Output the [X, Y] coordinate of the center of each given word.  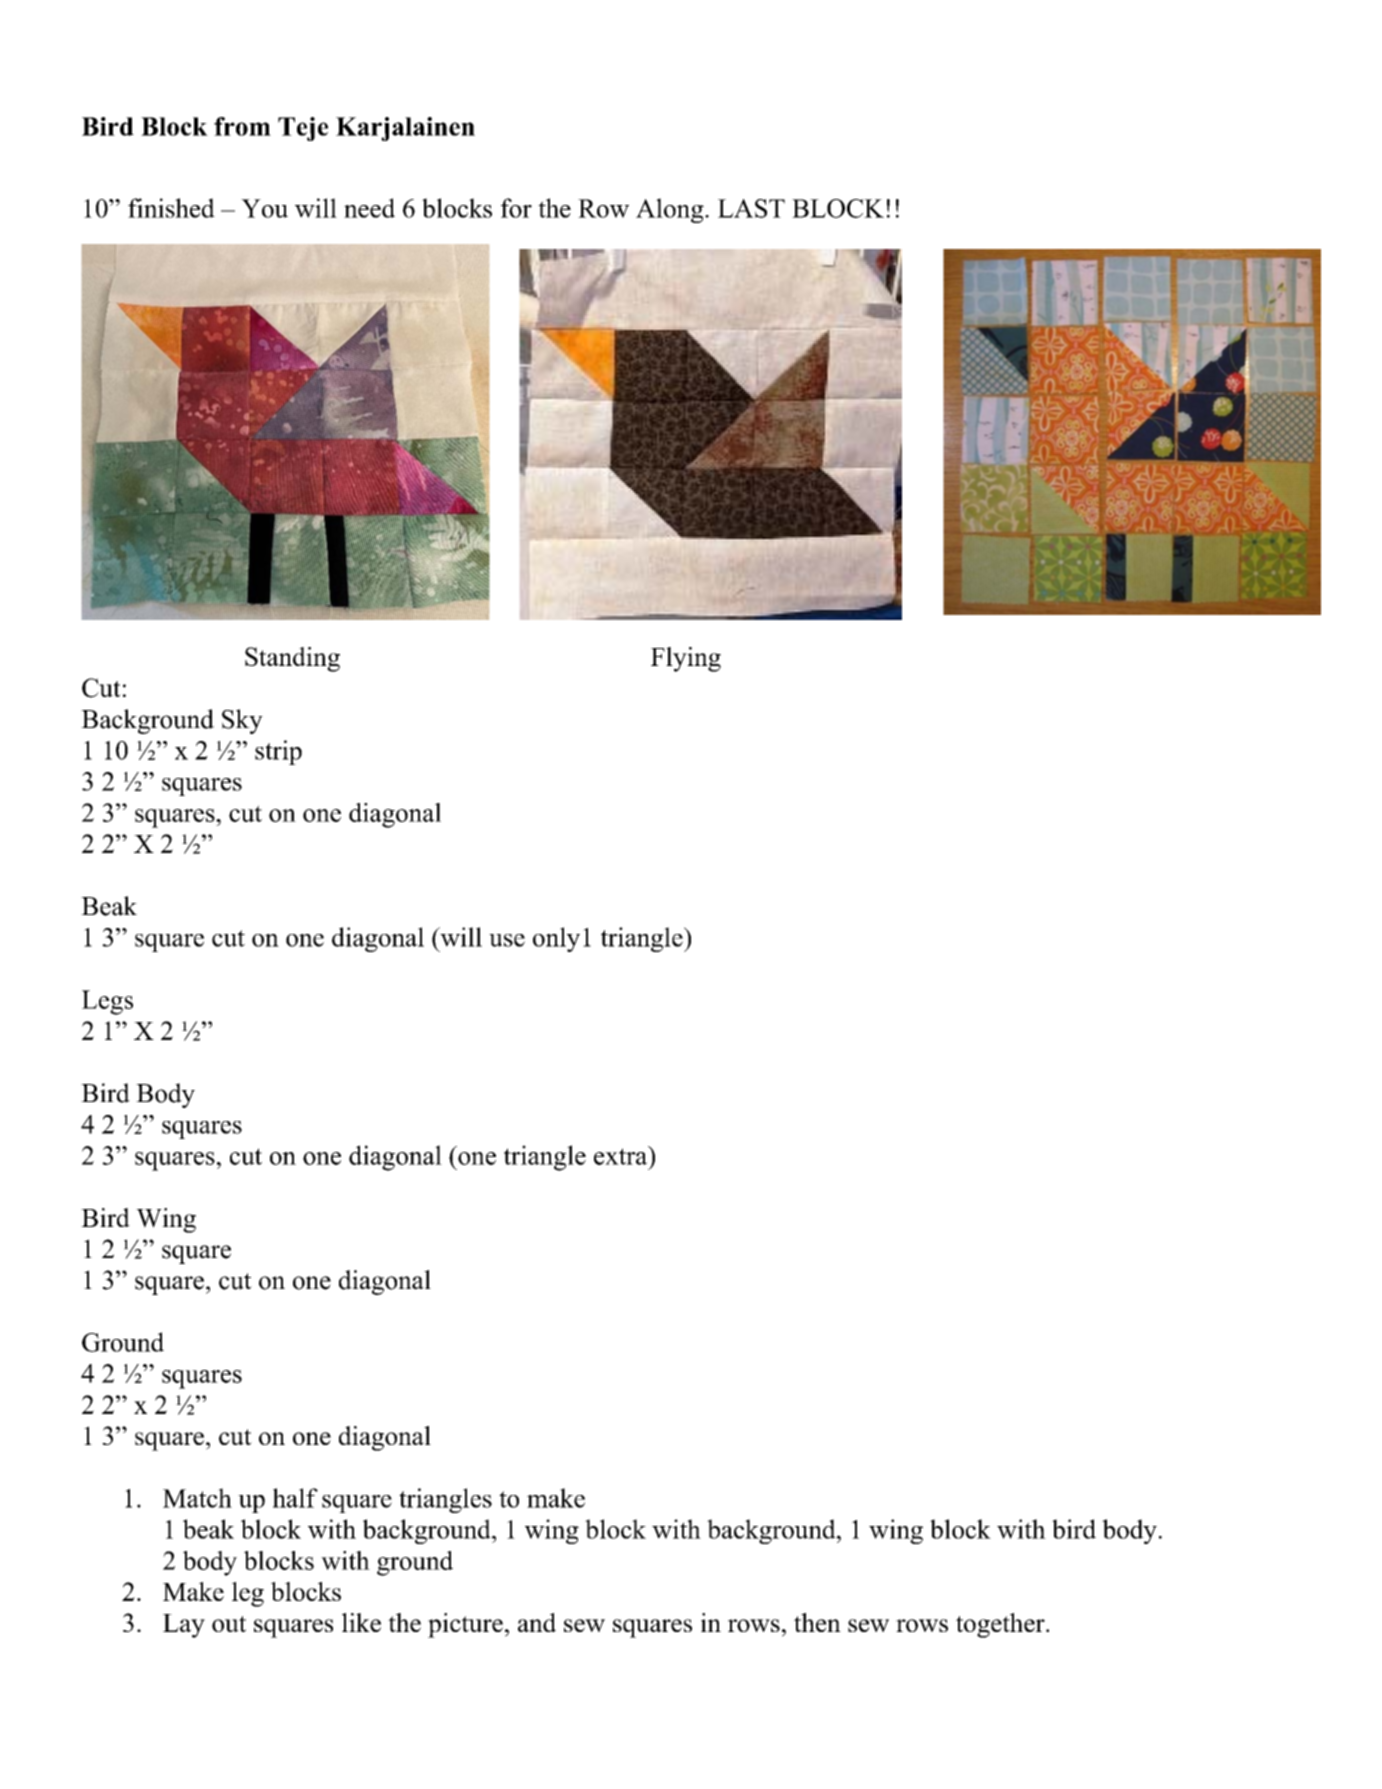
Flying [686, 659]
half [295, 1498]
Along [671, 210]
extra [622, 1155]
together [1001, 1625]
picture [465, 1625]
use [507, 940]
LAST [751, 208]
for [516, 208]
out [229, 1624]
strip [278, 752]
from [242, 126]
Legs [107, 1002]
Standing [292, 659]
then [817, 1622]
